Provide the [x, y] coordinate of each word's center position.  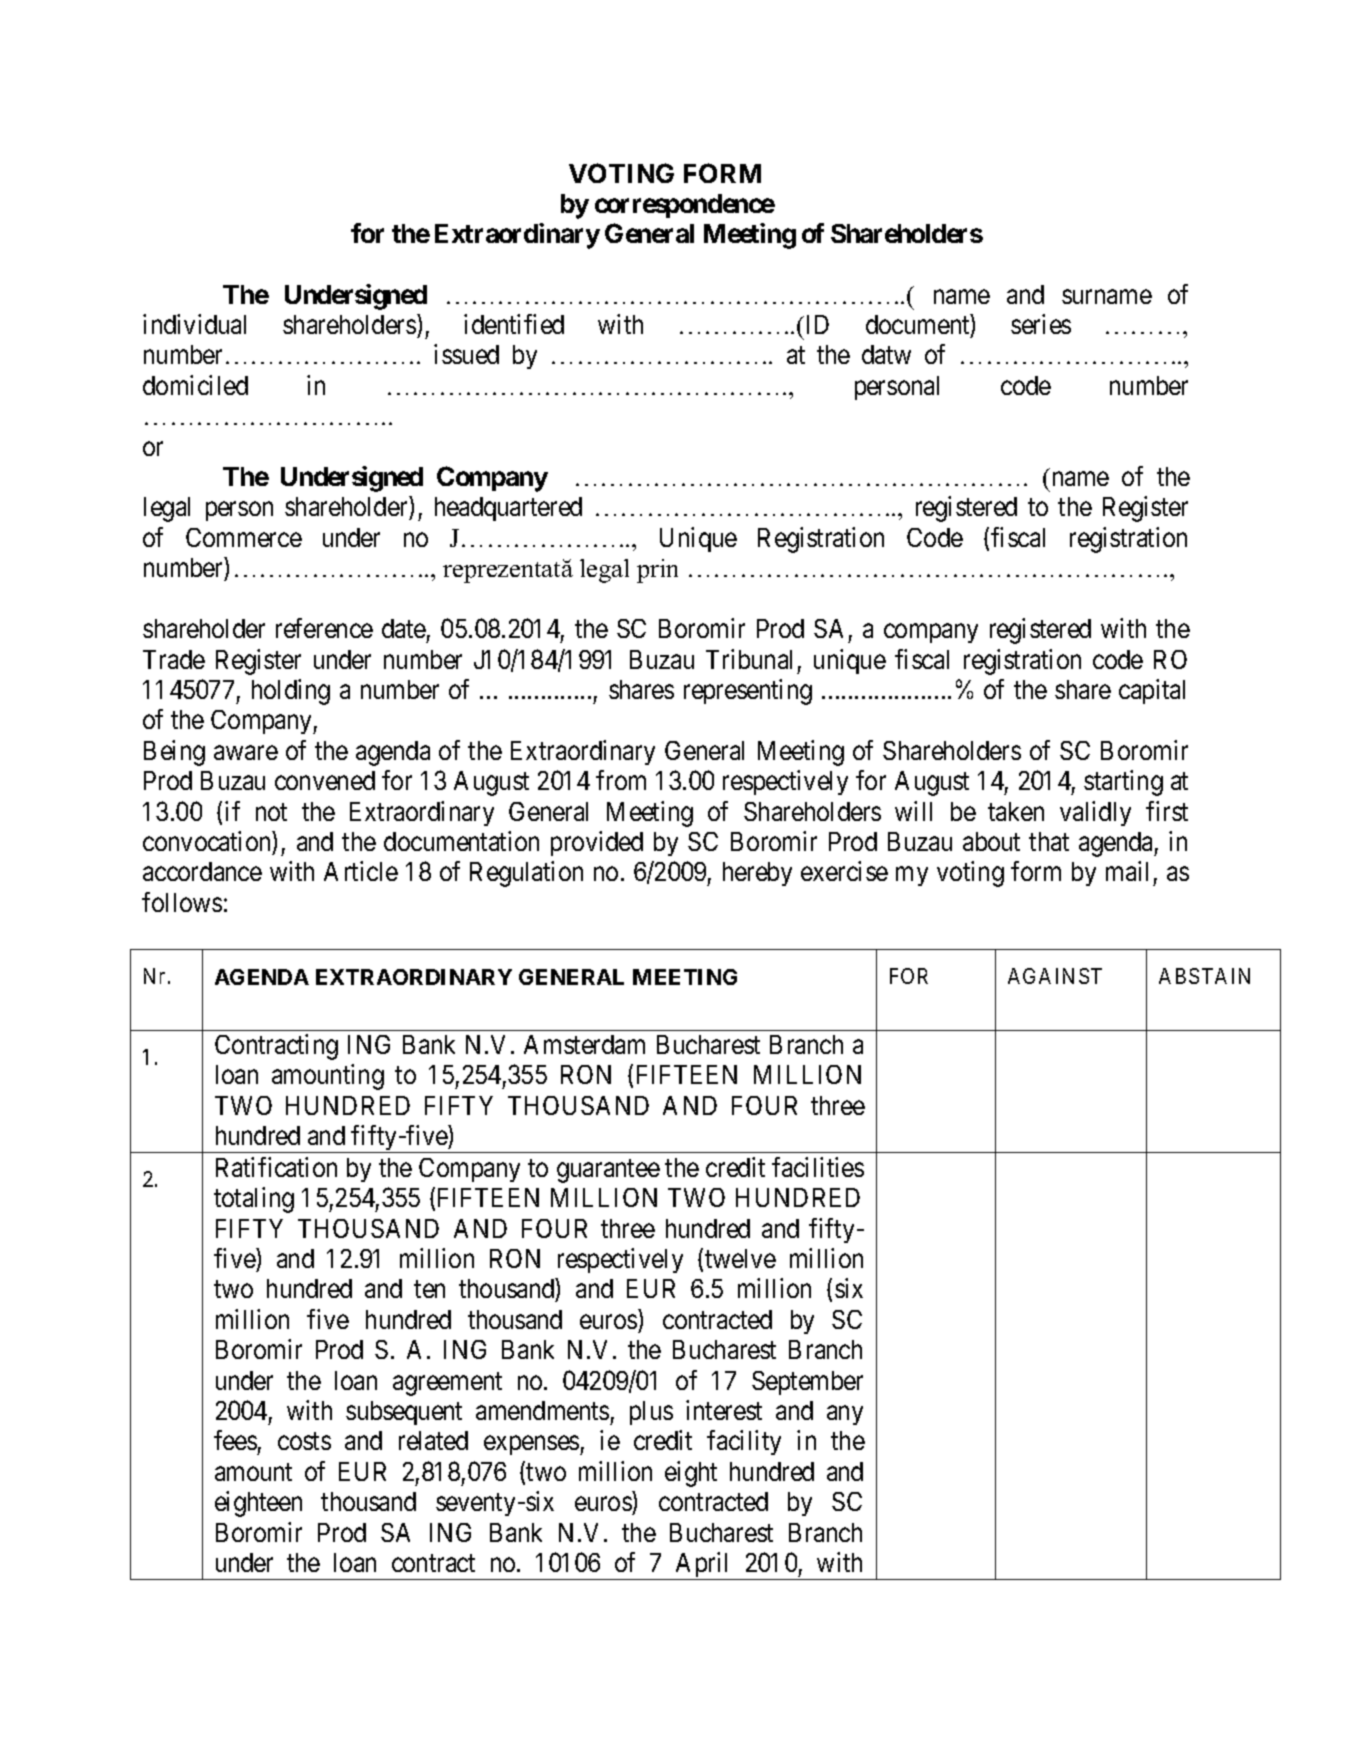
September [807, 1383]
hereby [757, 874]
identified [514, 324]
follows [182, 902]
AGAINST [1055, 976]
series [1041, 324]
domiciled [195, 385]
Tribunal [749, 659]
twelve [740, 1258]
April [703, 1566]
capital [1152, 691]
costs [304, 1441]
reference [324, 628]
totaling [254, 1200]
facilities [818, 1167]
